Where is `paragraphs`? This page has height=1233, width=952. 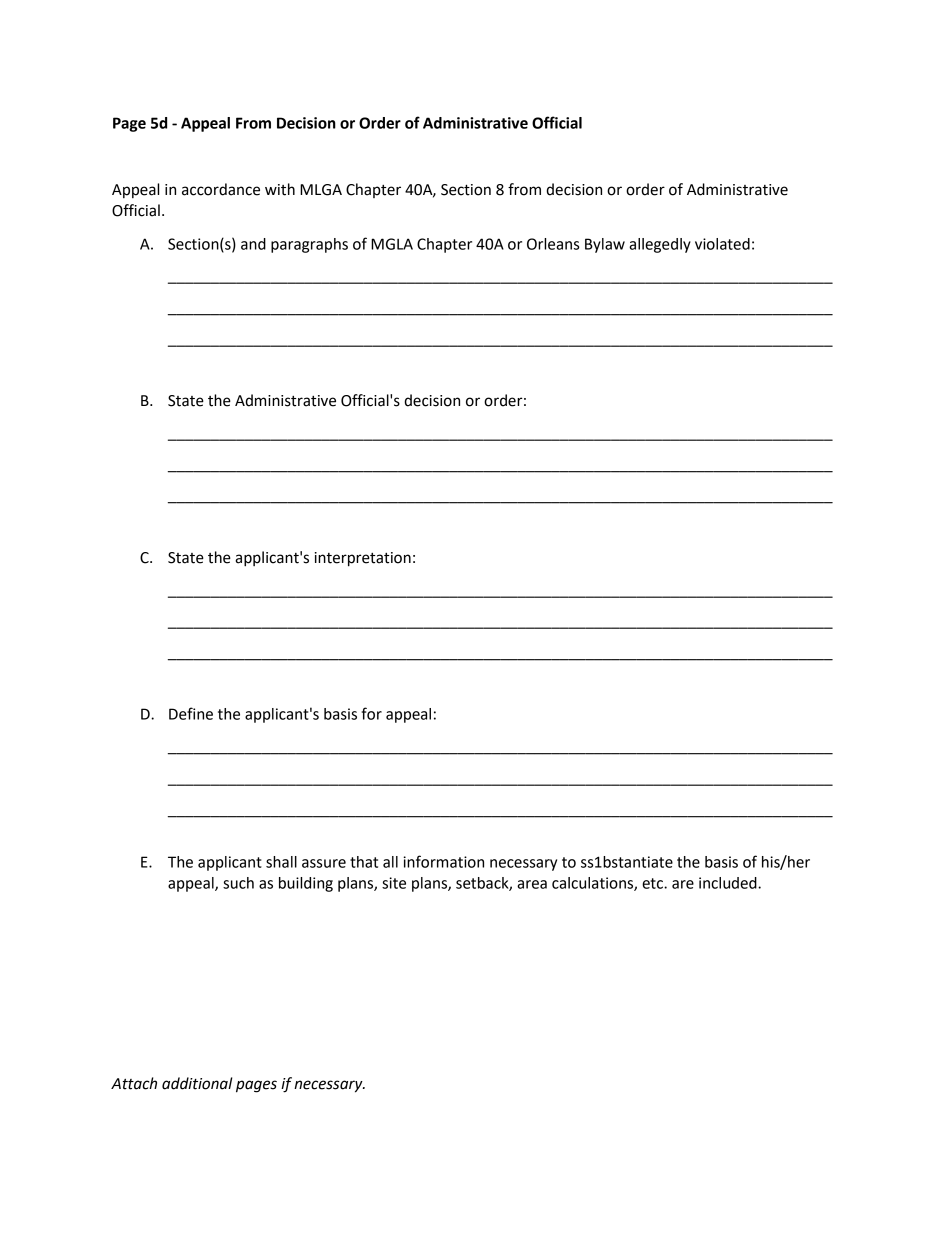 paragraphs is located at coordinates (309, 245).
